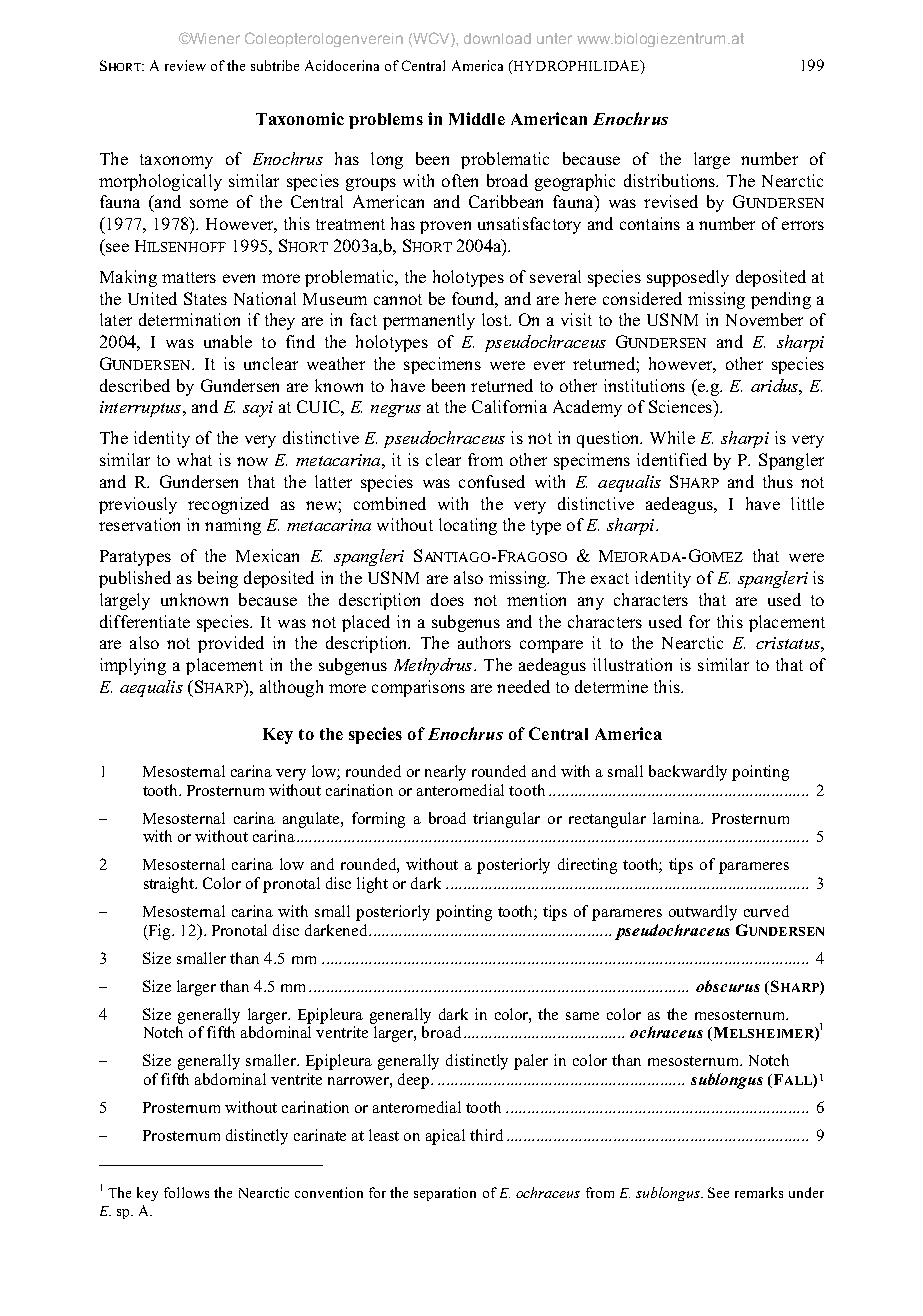 The height and width of the image is (1316, 923). What do you see at coordinates (497, 38) in the image?
I see `download` at bounding box center [497, 38].
